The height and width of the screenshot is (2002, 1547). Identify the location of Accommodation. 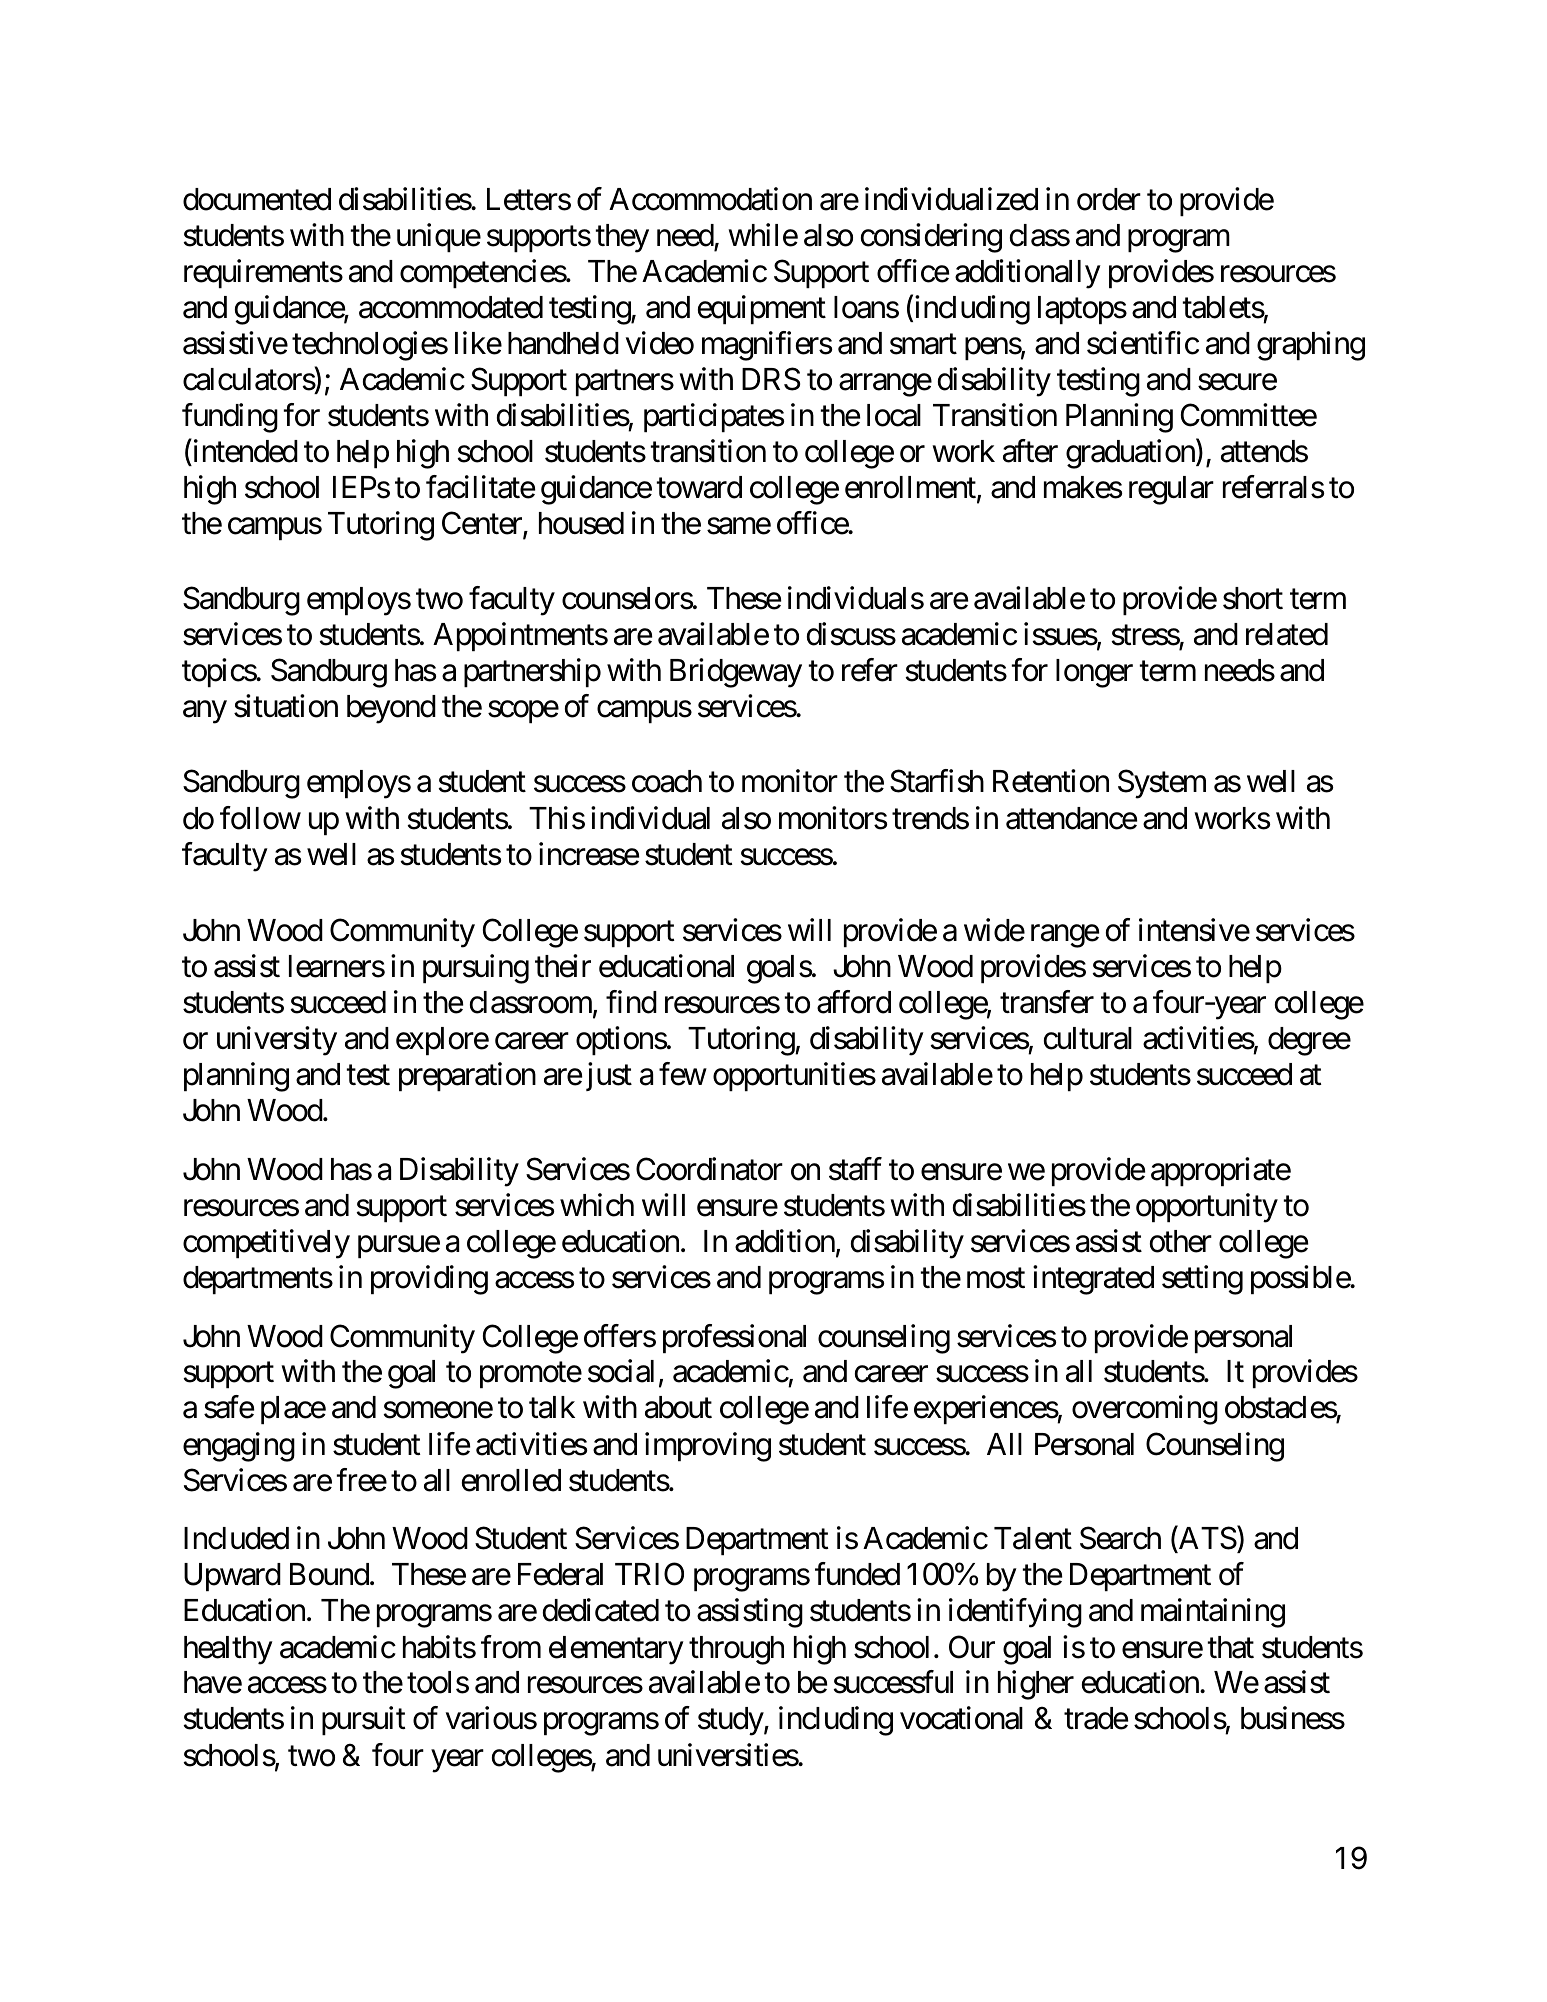
(710, 199).
